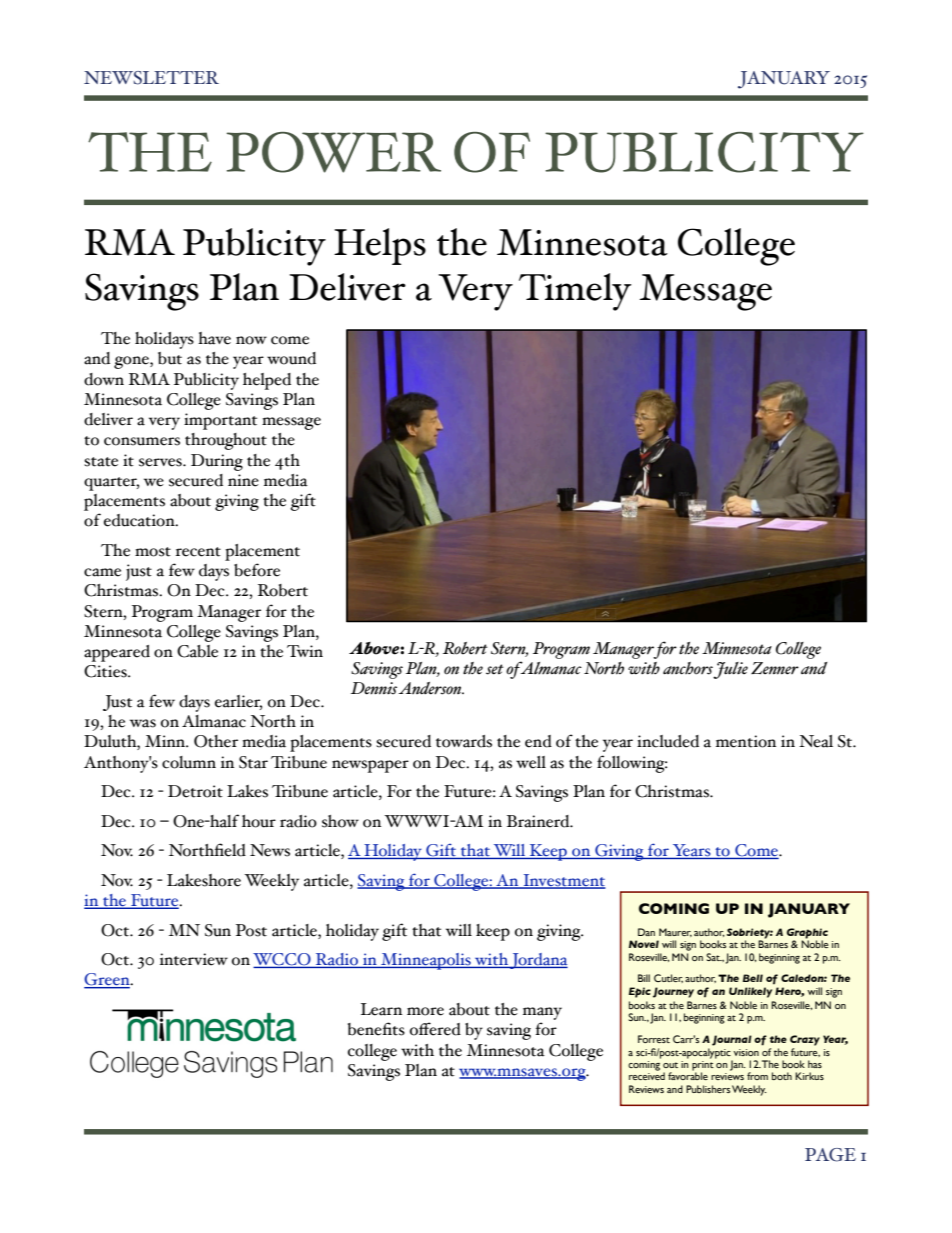 The height and width of the document is (1233, 952). What do you see at coordinates (333, 152) in the document?
I see `POWER` at bounding box center [333, 152].
